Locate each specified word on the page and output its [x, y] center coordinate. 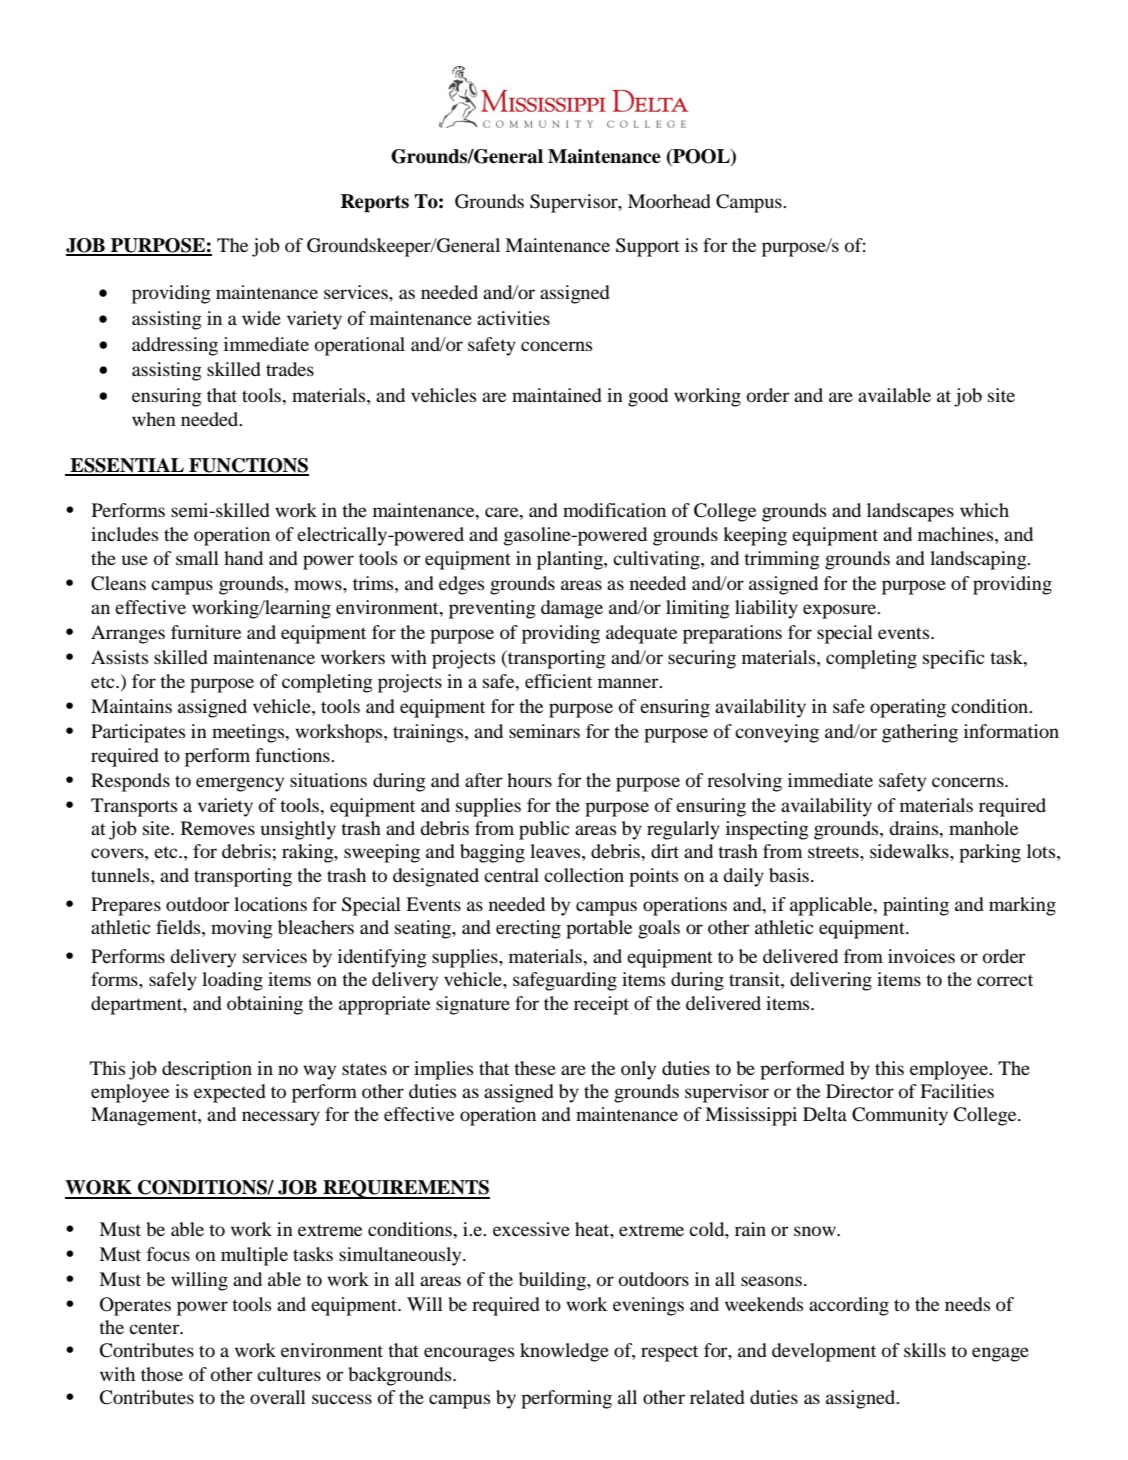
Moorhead [669, 201]
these [535, 1068]
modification [614, 510]
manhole [983, 828]
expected [230, 1093]
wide [261, 318]
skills [925, 1350]
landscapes [910, 512]
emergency [240, 784]
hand [243, 558]
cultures [289, 1374]
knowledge [564, 1352]
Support [648, 247]
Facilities [957, 1091]
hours [529, 780]
